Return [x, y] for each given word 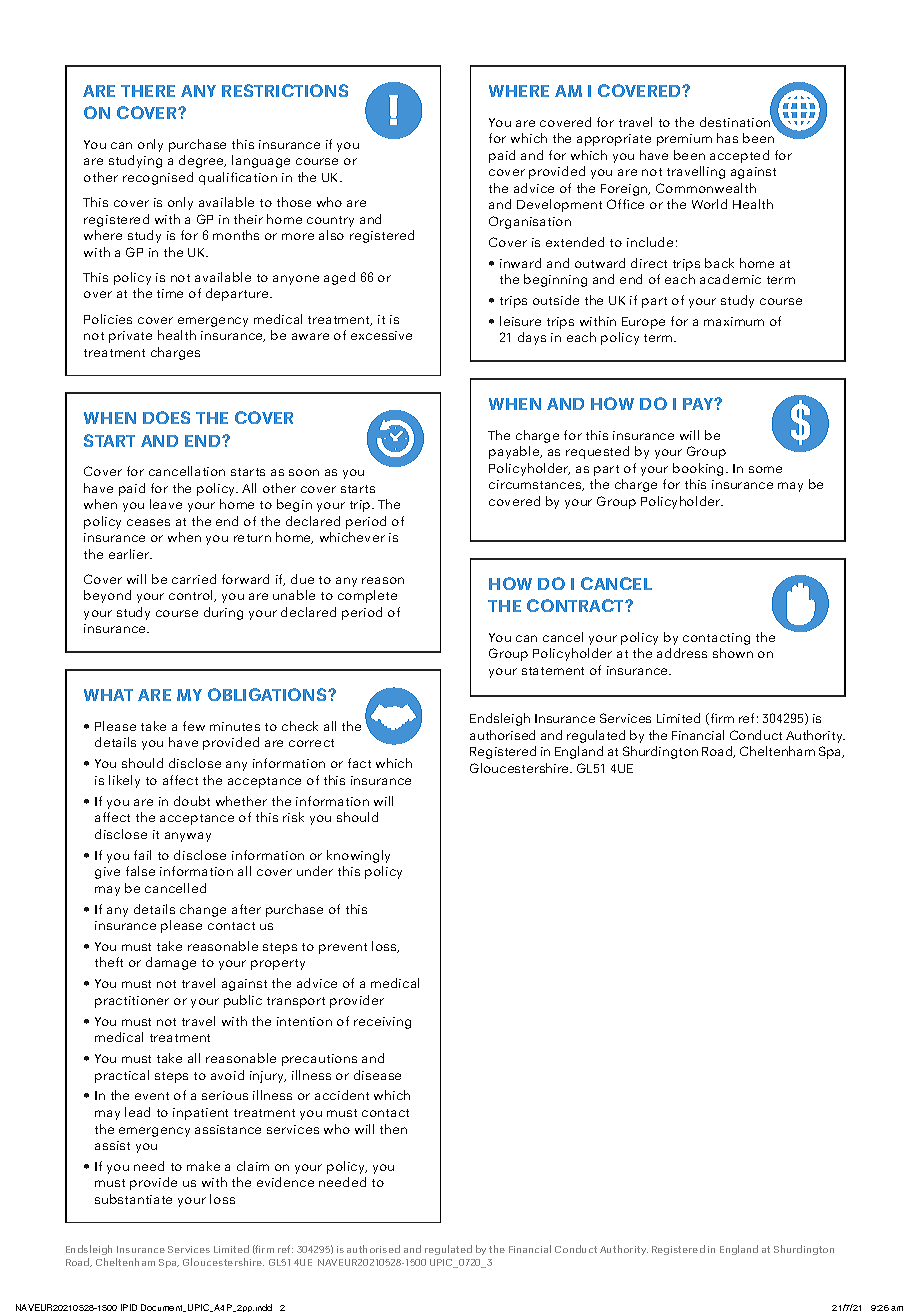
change [203, 910]
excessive [381, 335]
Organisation [530, 222]
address [682, 653]
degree [202, 161]
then [393, 1129]
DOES [166, 417]
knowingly [358, 856]
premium [684, 140]
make [203, 1166]
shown [733, 653]
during [223, 613]
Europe [643, 323]
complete [367, 596]
